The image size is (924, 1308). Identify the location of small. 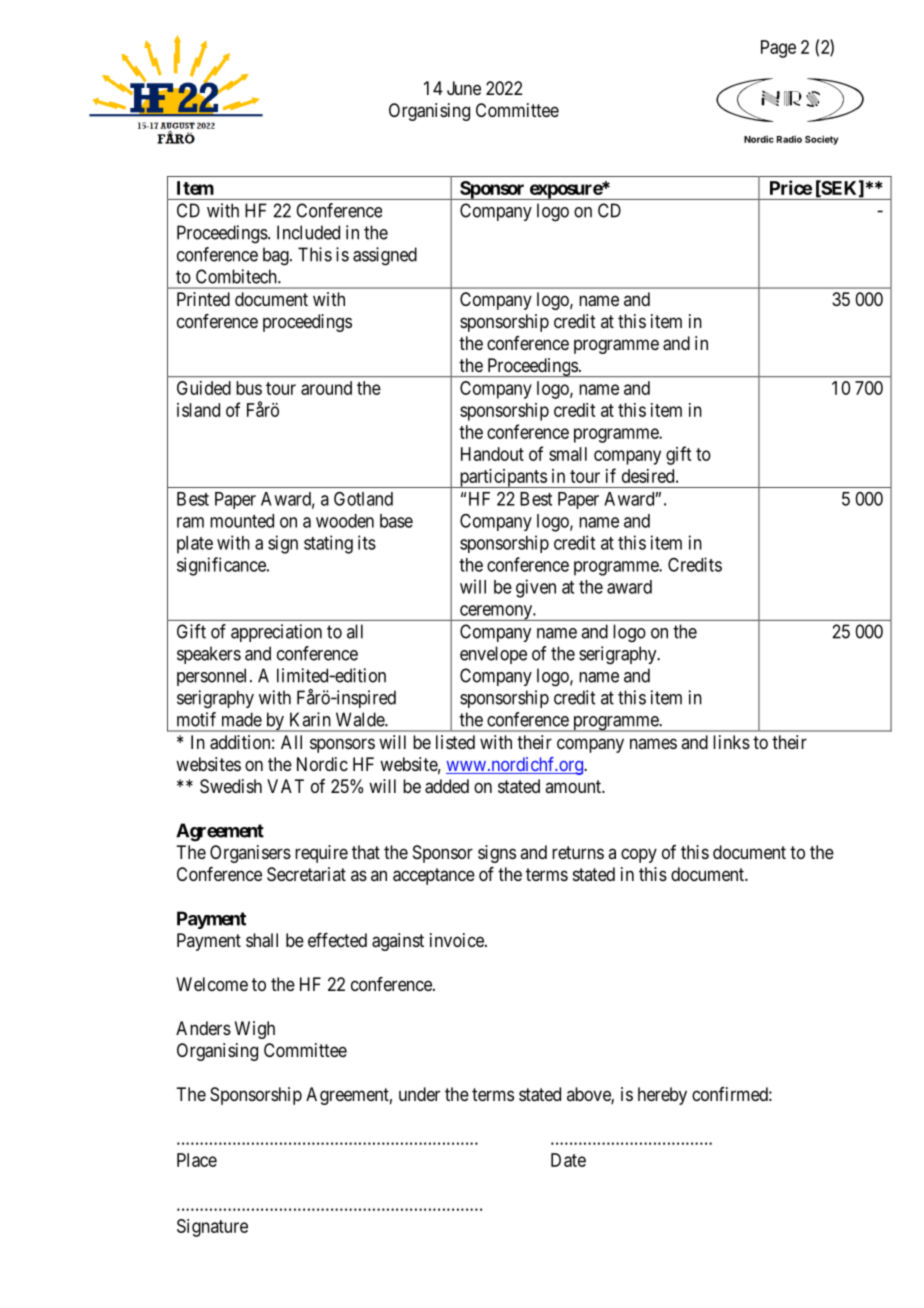
(568, 454).
